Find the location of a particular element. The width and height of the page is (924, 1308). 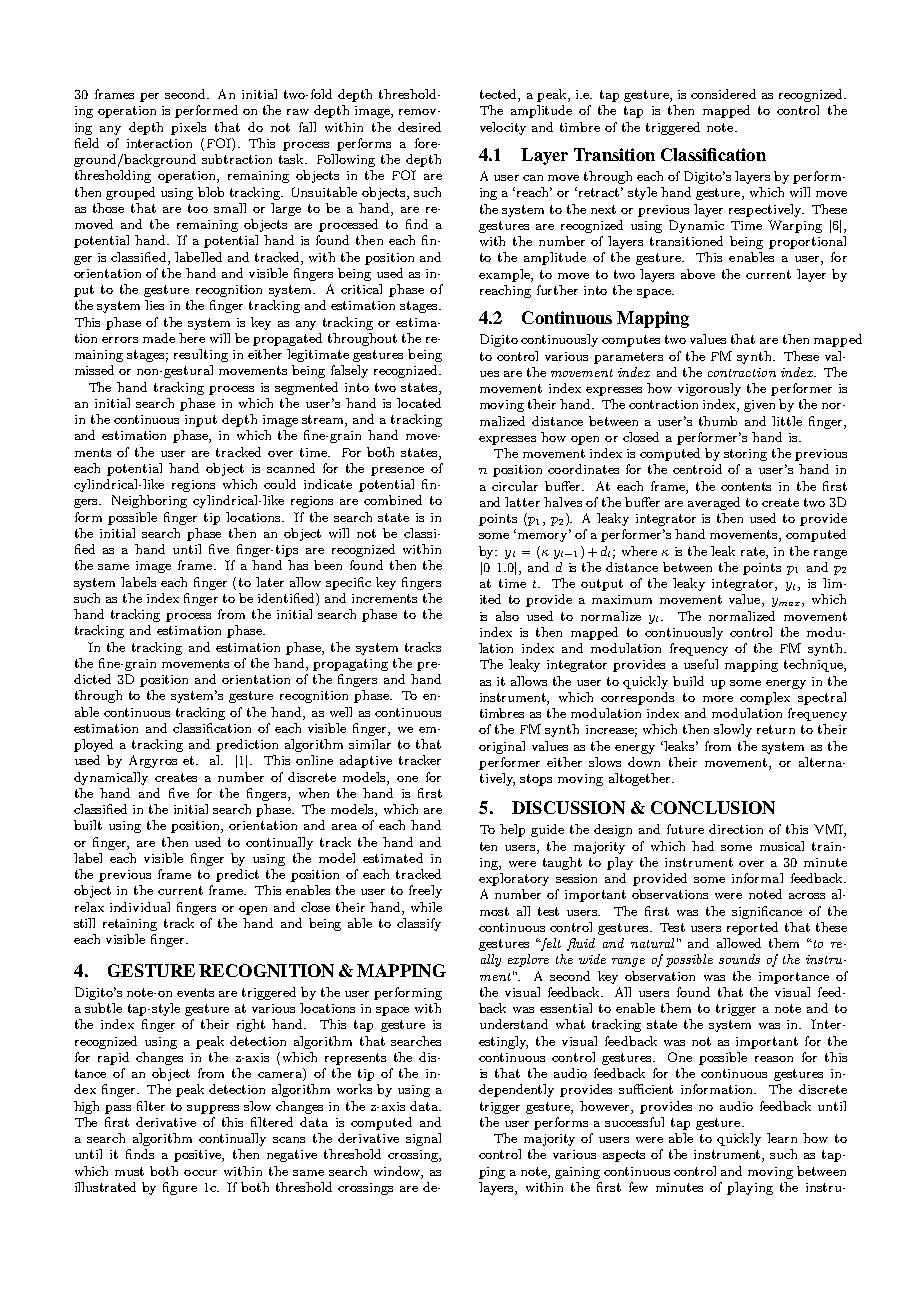

occur is located at coordinates (200, 1173).
